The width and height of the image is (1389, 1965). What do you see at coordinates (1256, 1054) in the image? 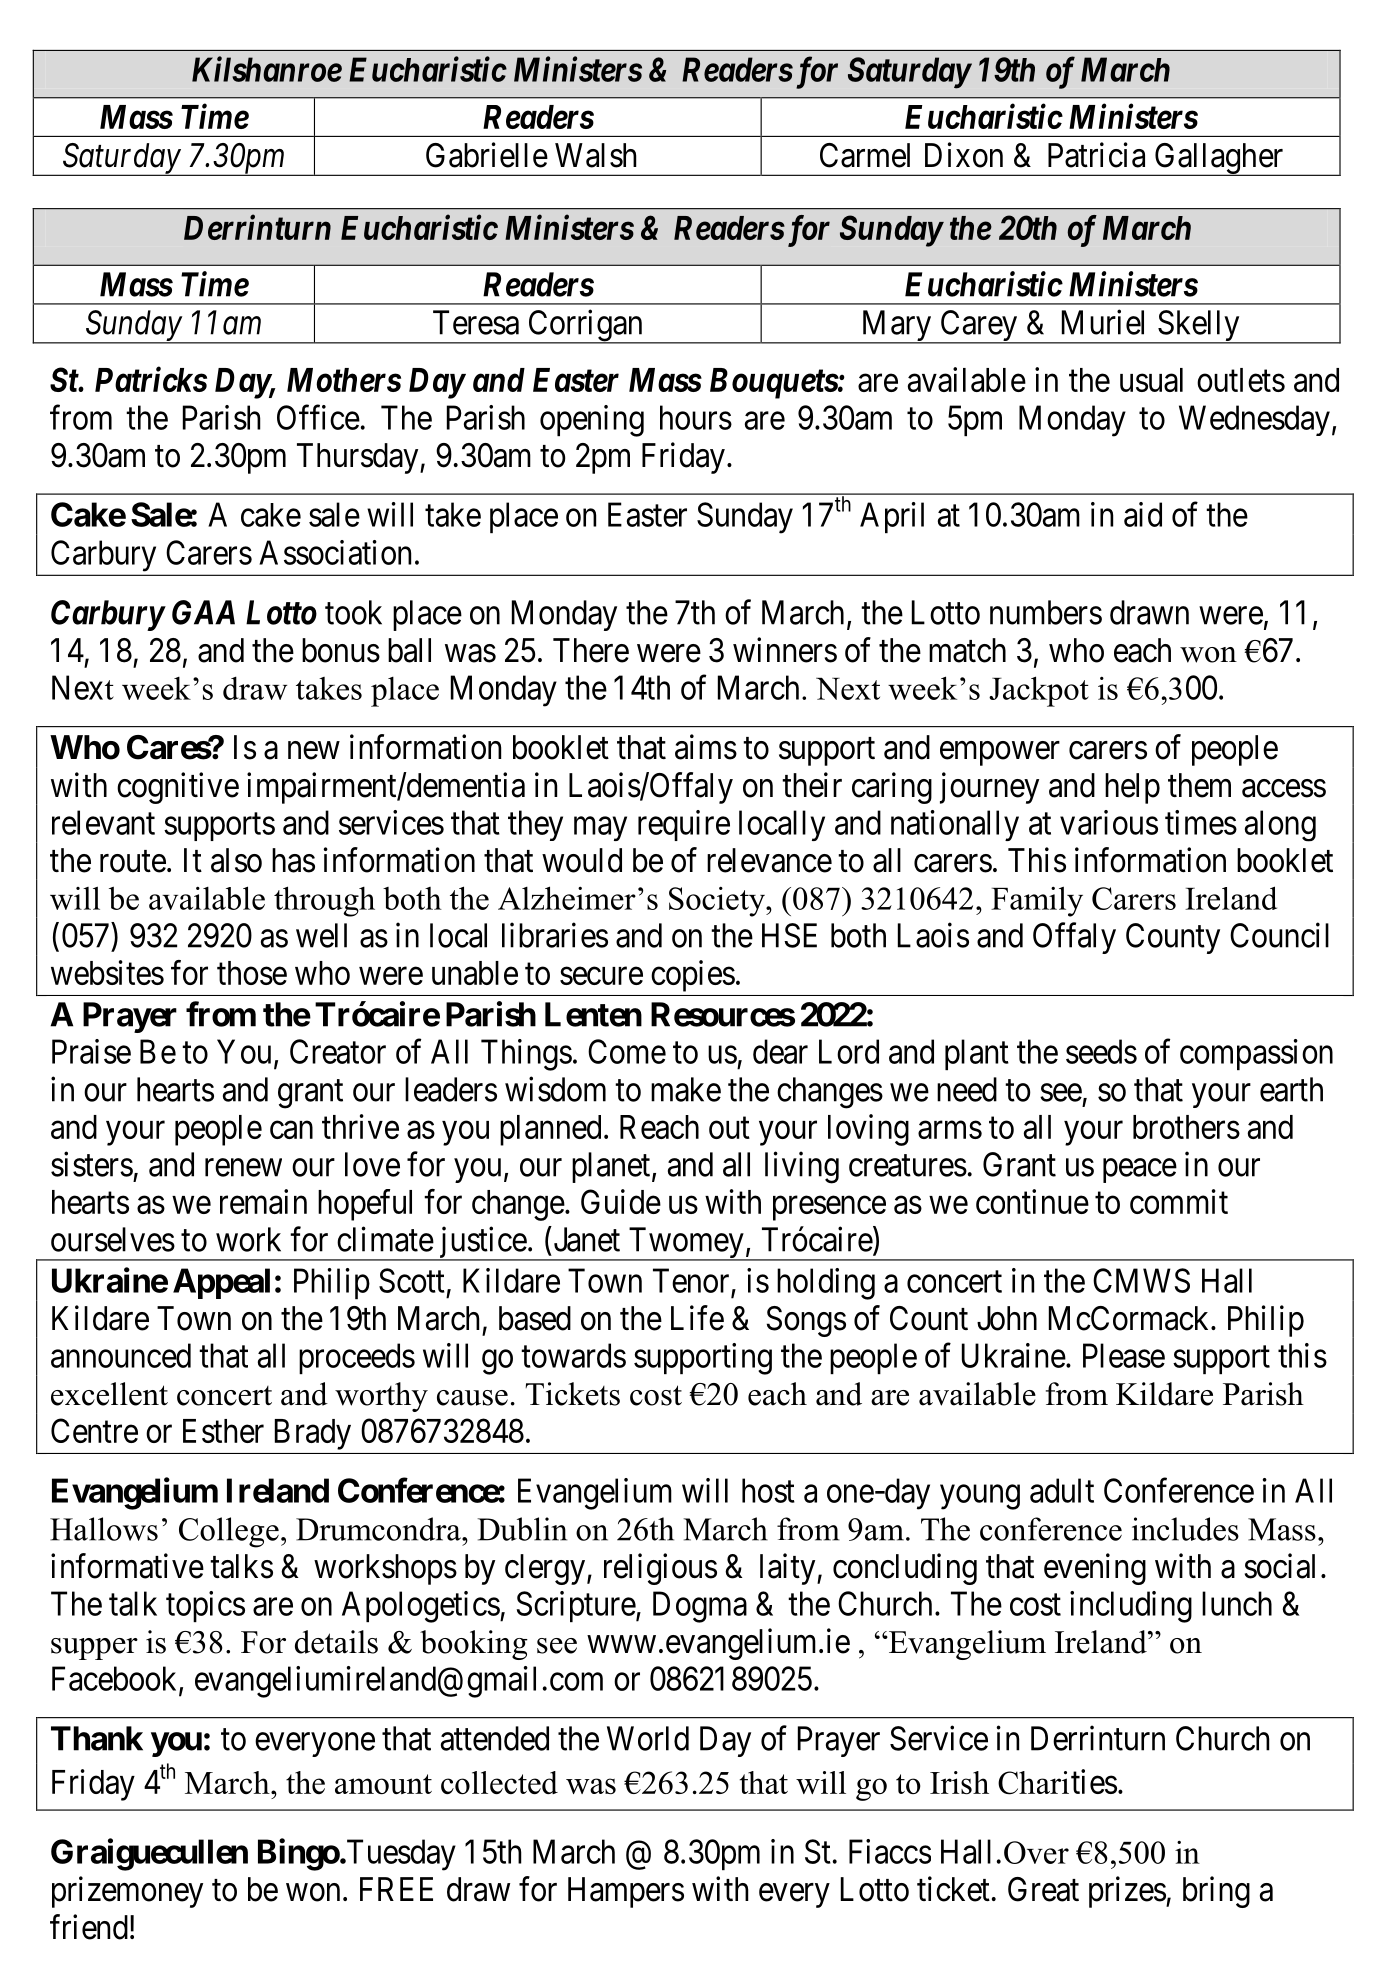
I see `compassion` at bounding box center [1256, 1054].
